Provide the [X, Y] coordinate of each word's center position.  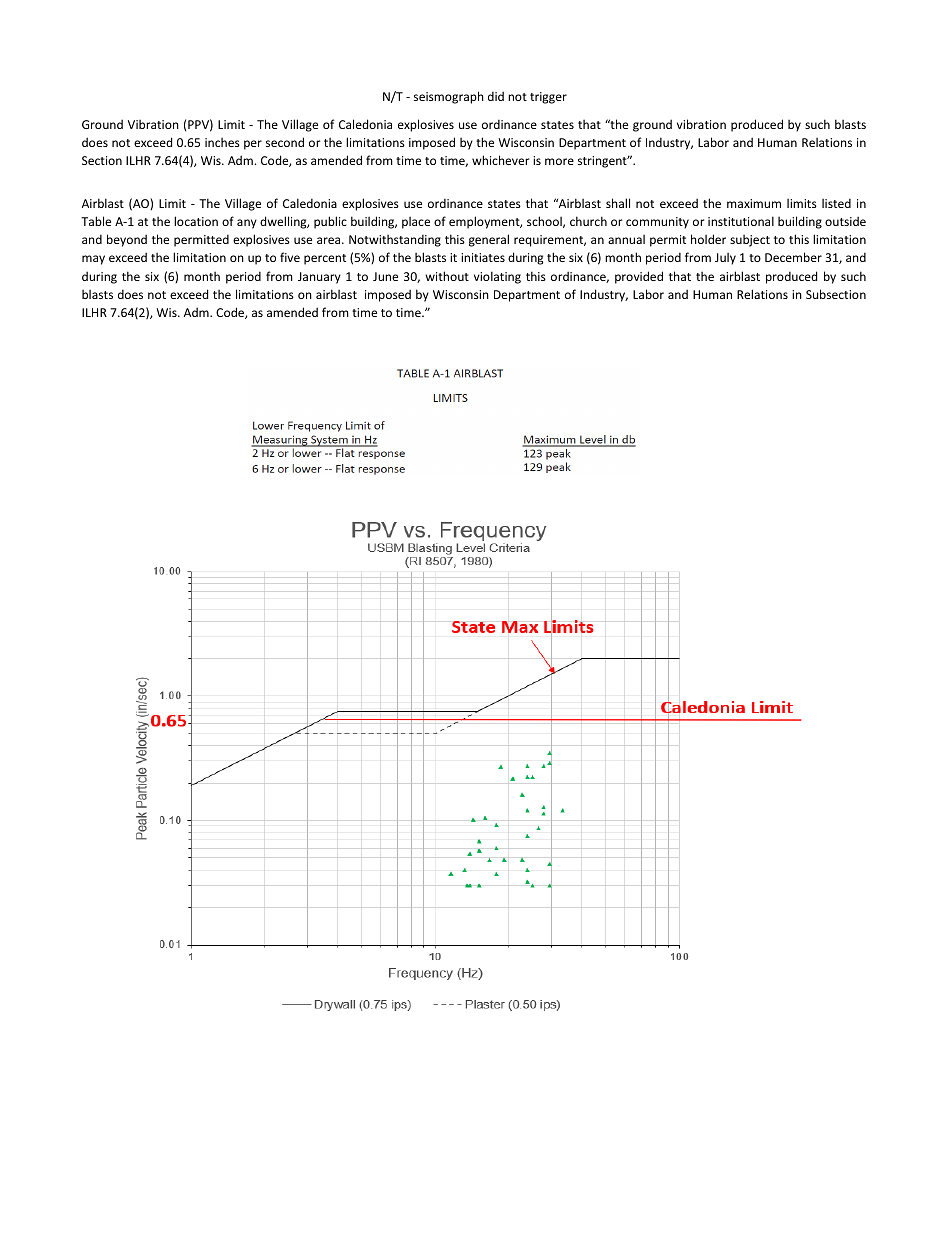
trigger [548, 98]
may [93, 260]
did [496, 96]
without [447, 276]
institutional [741, 221]
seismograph [449, 97]
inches [222, 142]
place [416, 223]
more [559, 161]
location [196, 221]
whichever [501, 160]
